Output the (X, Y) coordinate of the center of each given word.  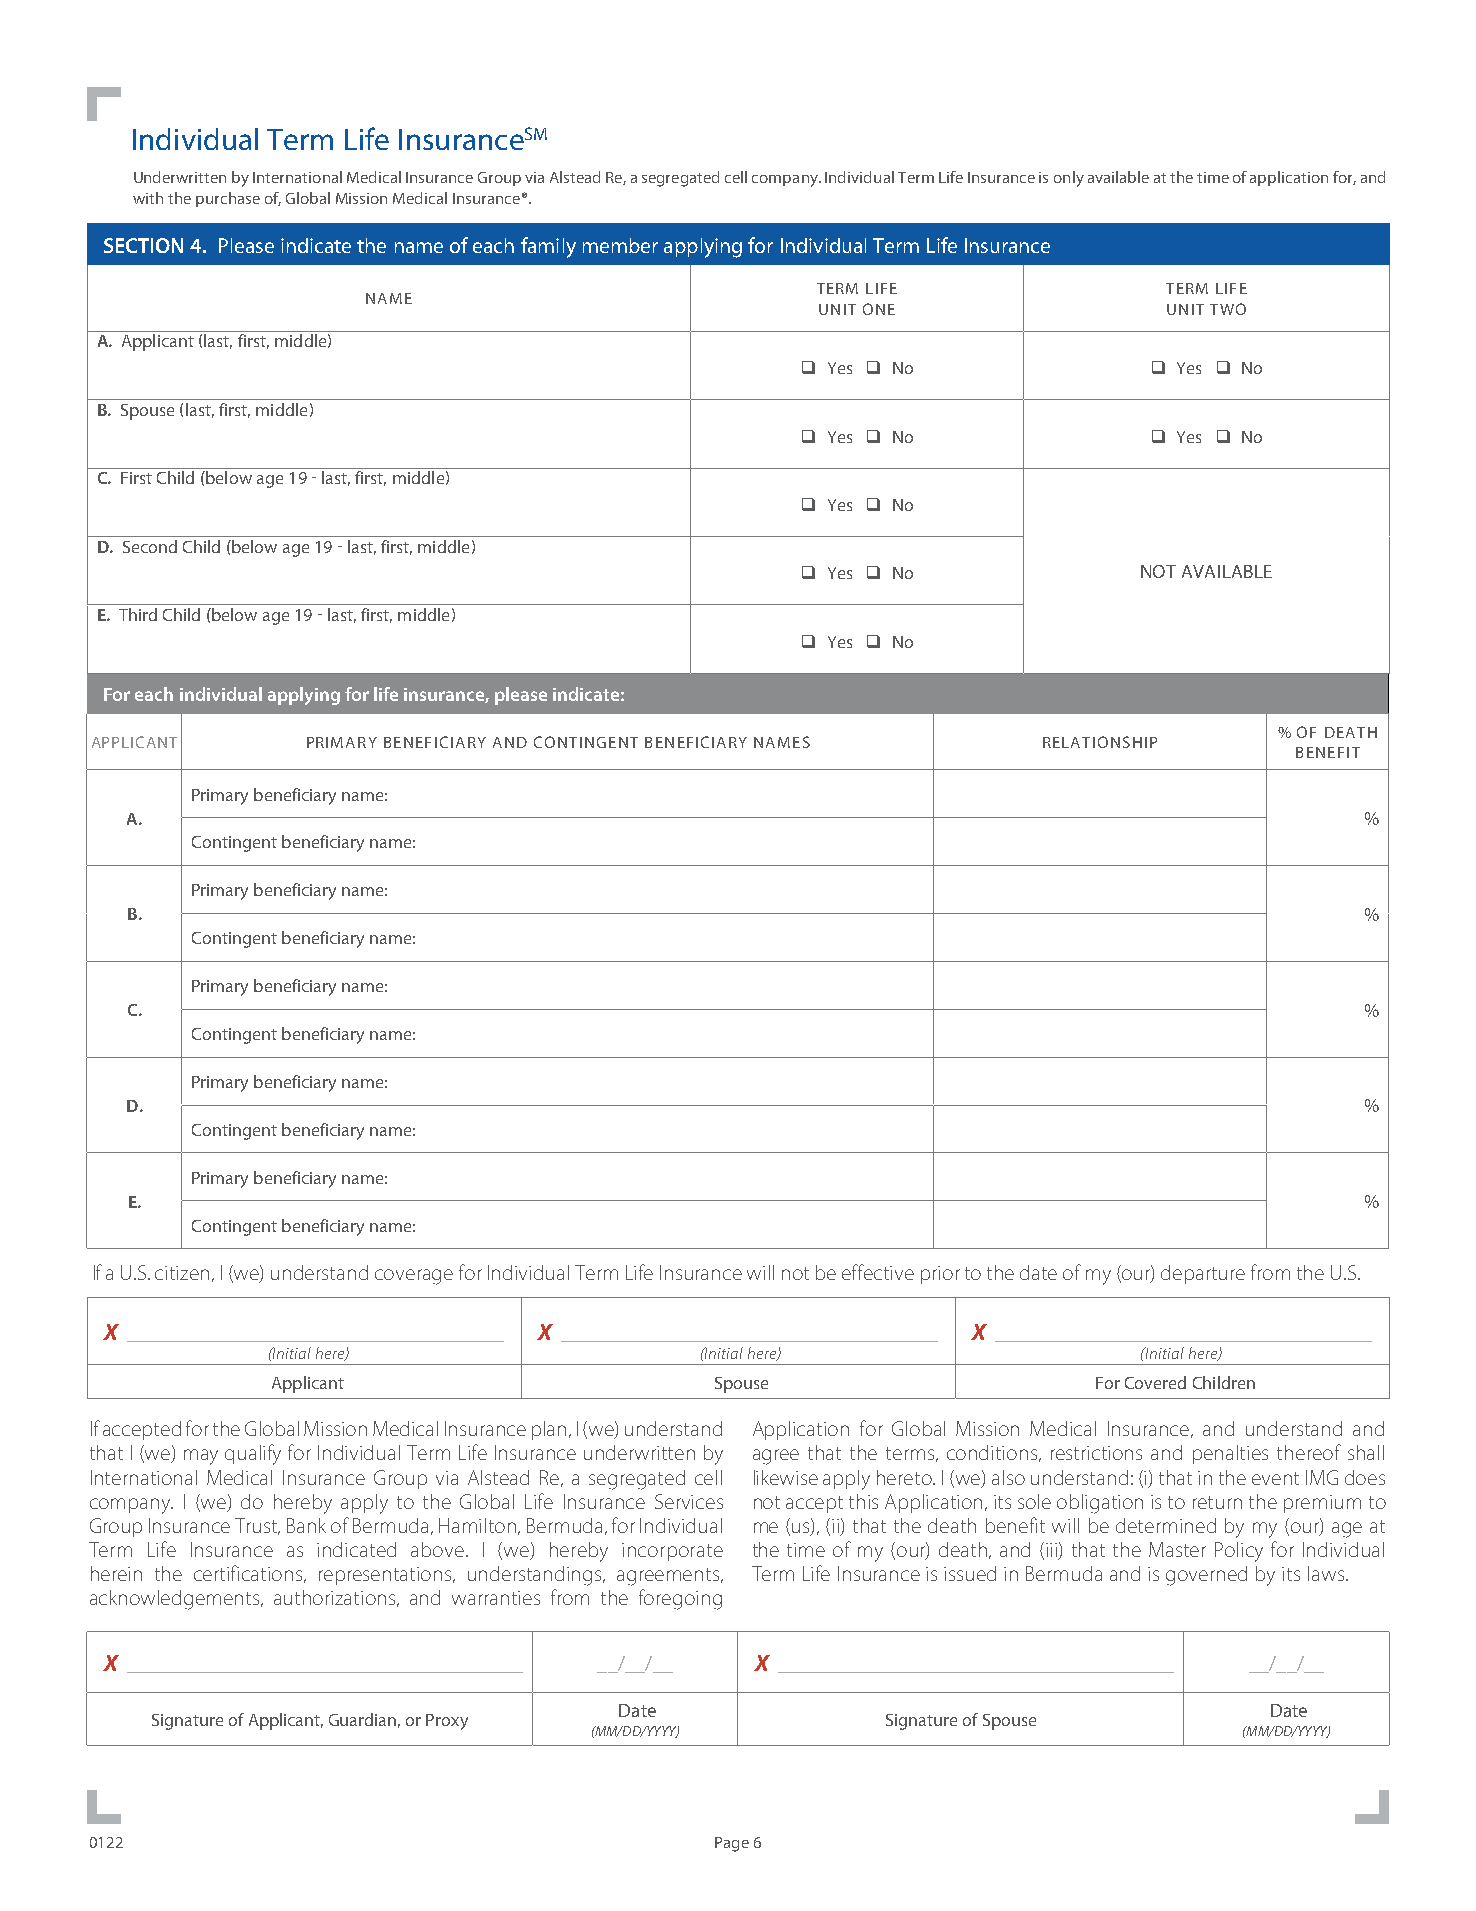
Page (732, 1844)
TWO (1228, 309)
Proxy (447, 1722)
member (620, 245)
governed (1206, 1576)
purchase (228, 199)
